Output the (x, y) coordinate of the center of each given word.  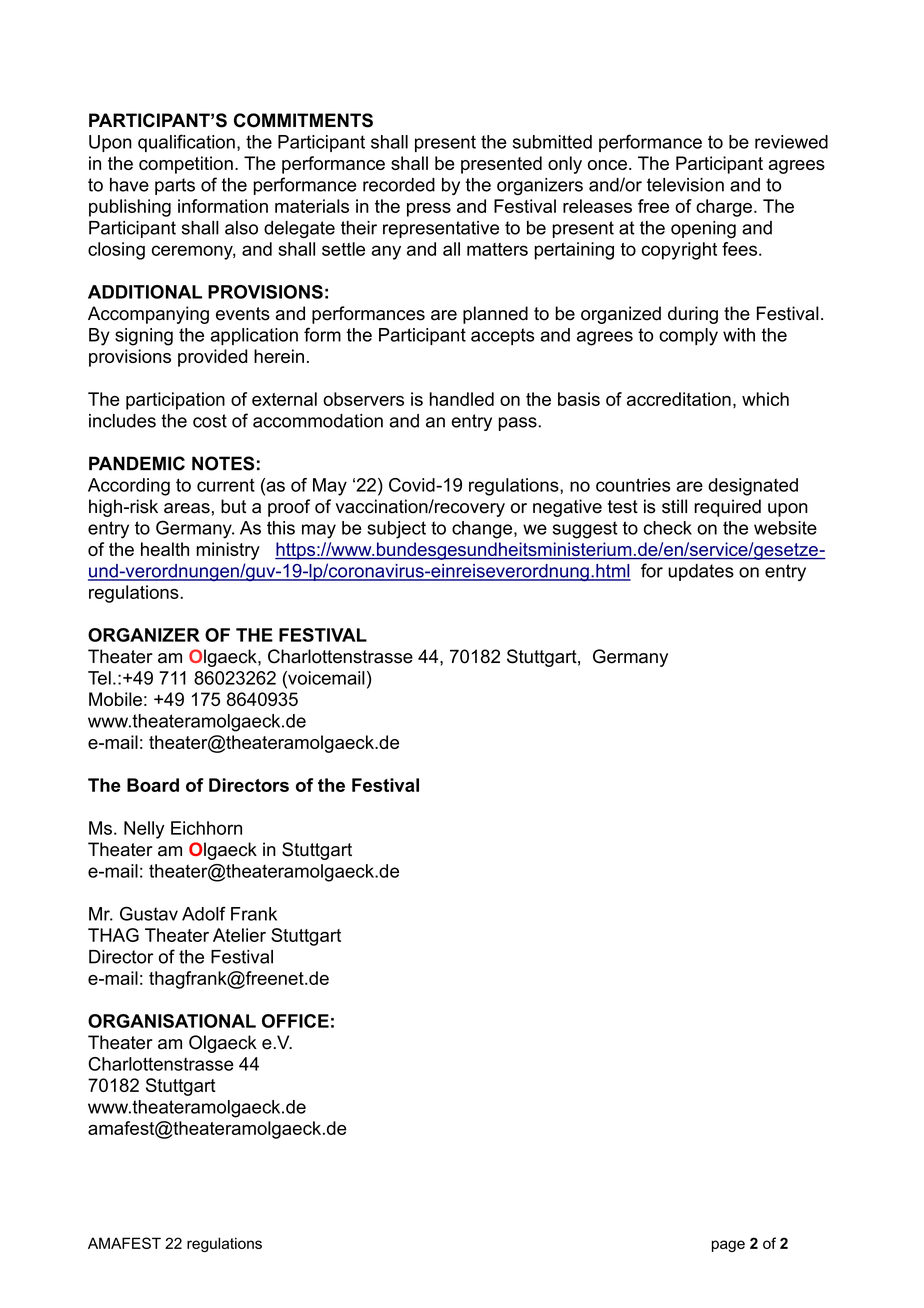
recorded (399, 185)
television (685, 185)
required (727, 508)
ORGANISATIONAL (172, 1021)
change (483, 530)
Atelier (239, 935)
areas (187, 508)
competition (186, 165)
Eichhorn (206, 828)
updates (701, 572)
